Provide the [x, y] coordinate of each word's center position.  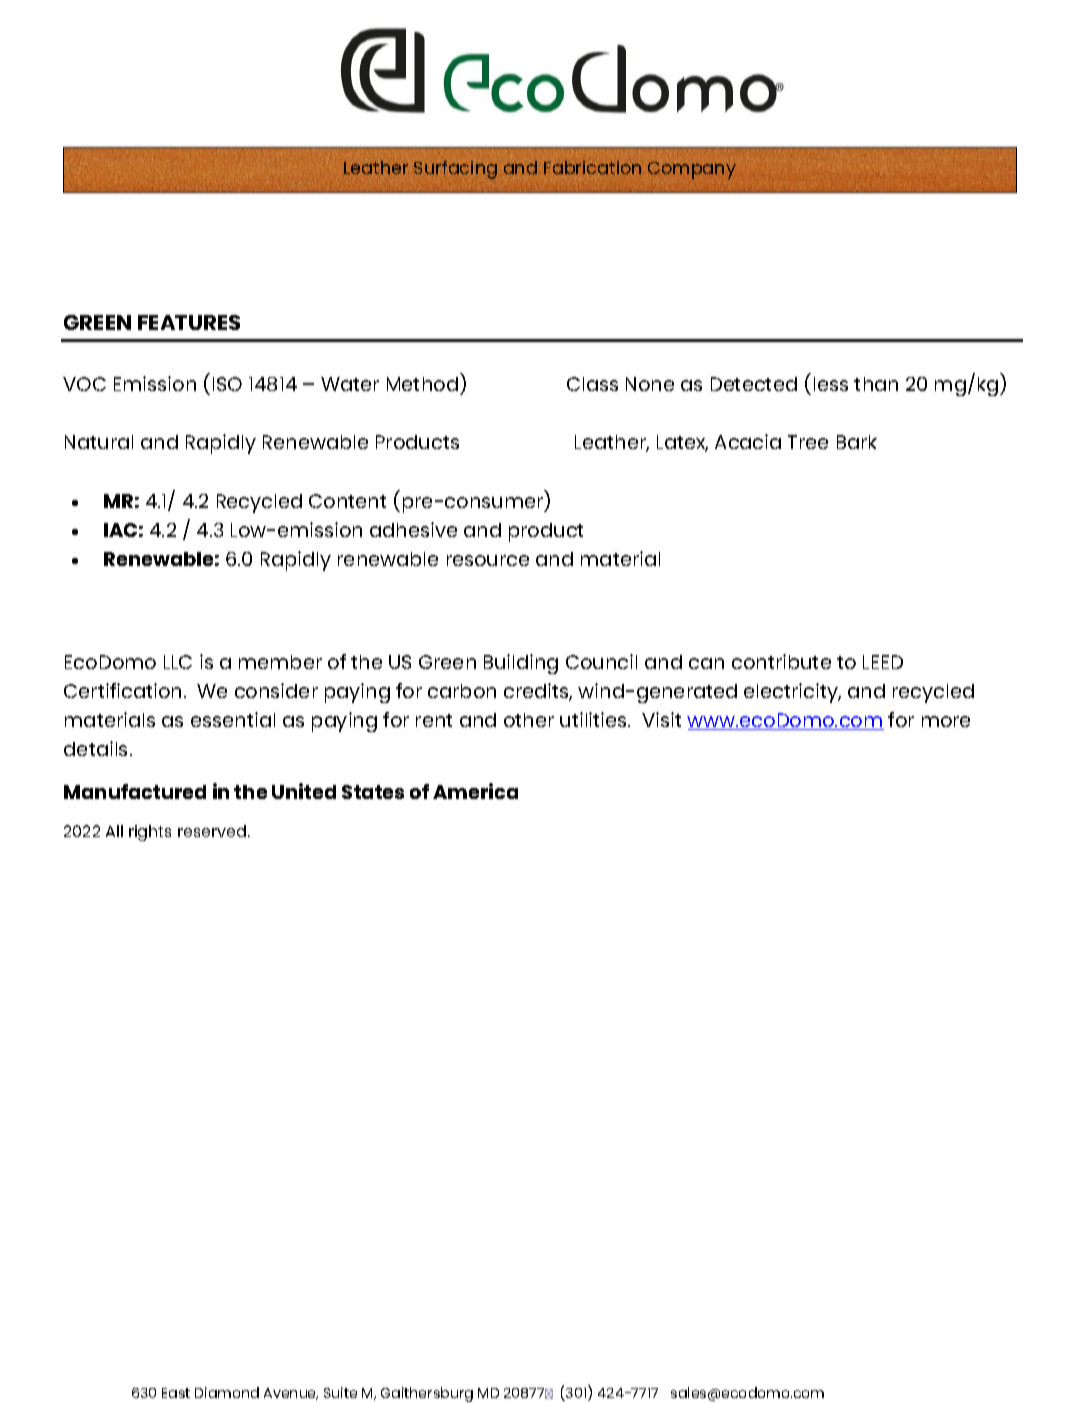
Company [692, 170]
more [946, 721]
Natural [99, 442]
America [475, 791]
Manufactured [135, 791]
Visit [661, 719]
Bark [857, 442]
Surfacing [455, 170]
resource [488, 560]
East [176, 1393]
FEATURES [189, 322]
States [373, 792]
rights [150, 833]
